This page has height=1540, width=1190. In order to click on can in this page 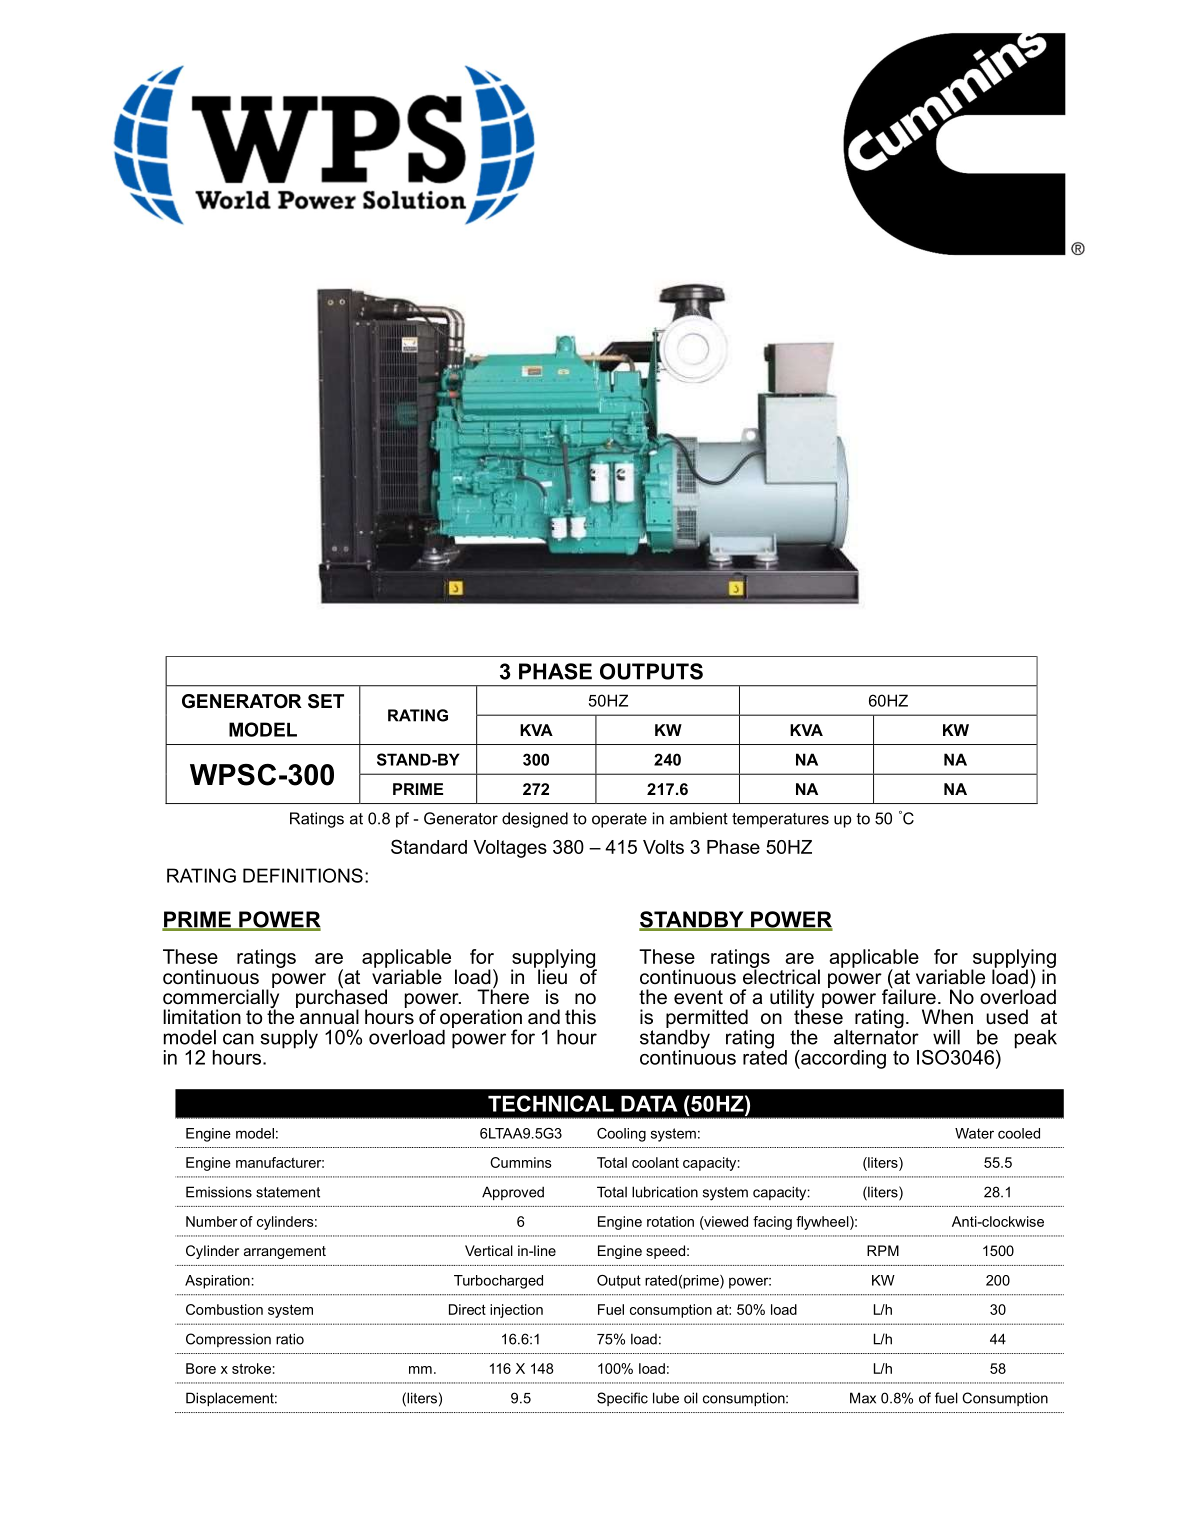, I will do `click(238, 1039)`.
